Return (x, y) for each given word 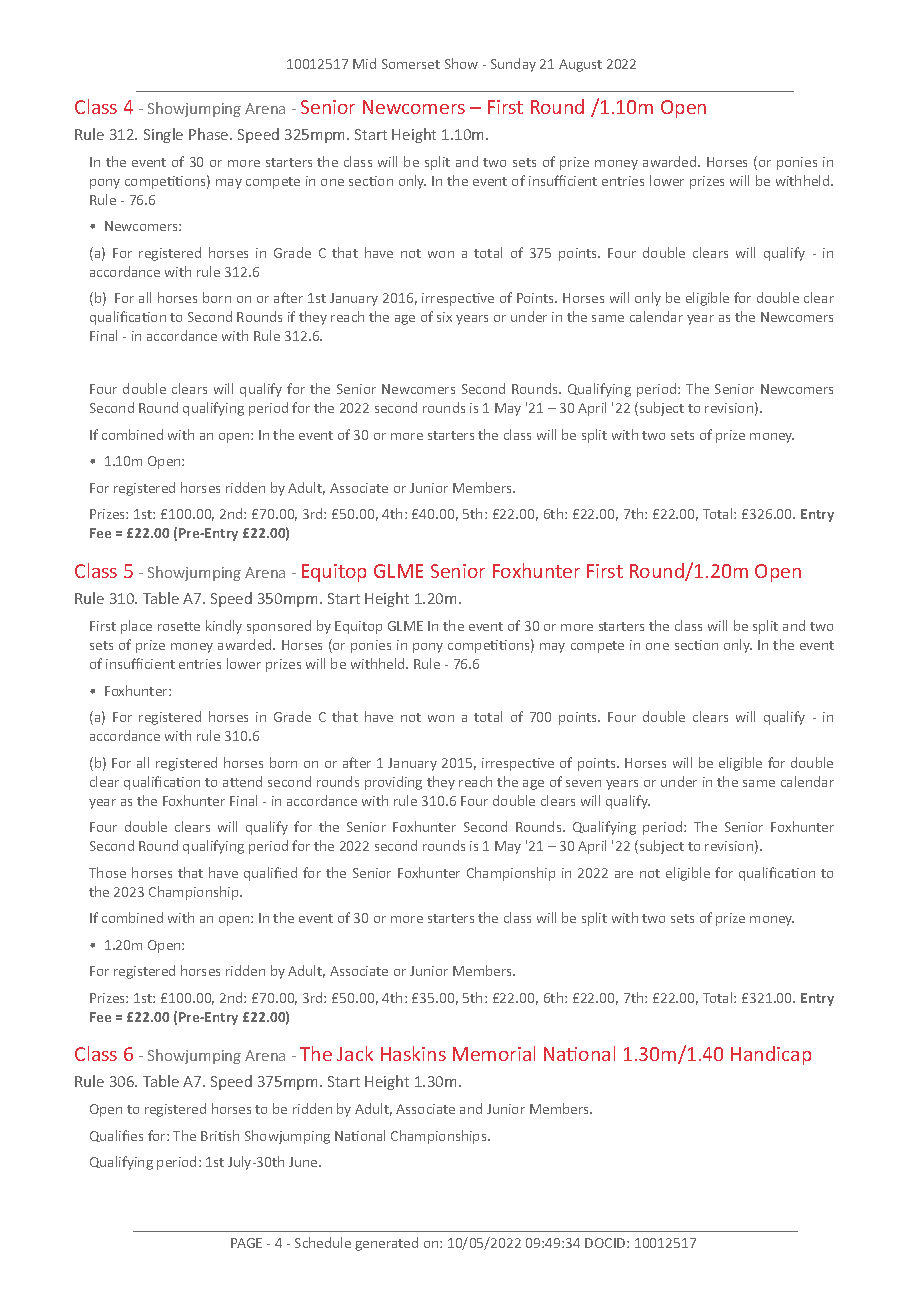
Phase (210, 134)
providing (393, 783)
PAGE (246, 1243)
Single (163, 135)
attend (242, 781)
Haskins (413, 1053)
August (580, 65)
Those (107, 872)
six (444, 317)
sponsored (279, 627)
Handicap (771, 1055)
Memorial (494, 1053)
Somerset (411, 64)
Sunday (513, 65)
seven (583, 783)
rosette (179, 626)
